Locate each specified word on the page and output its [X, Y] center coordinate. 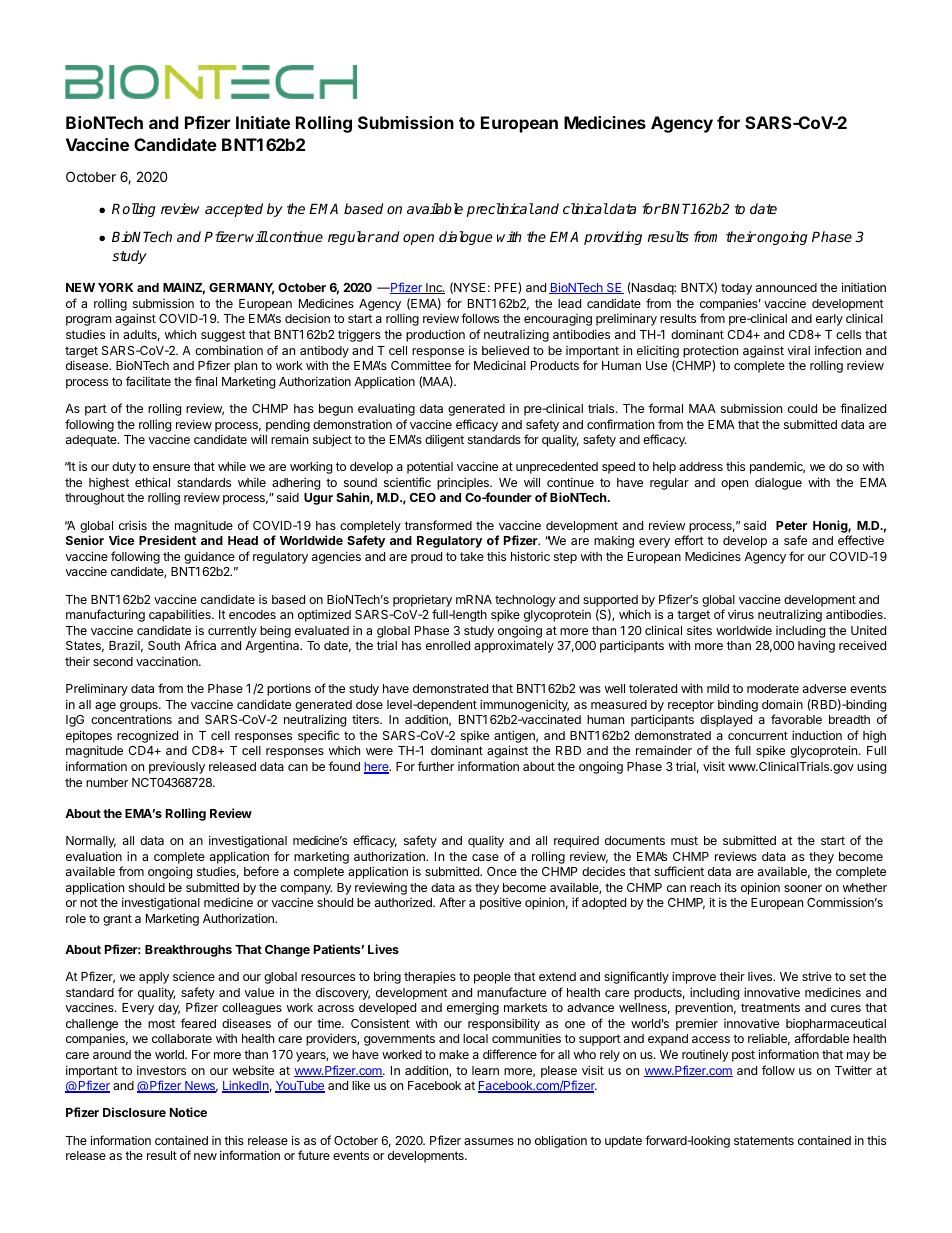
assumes [489, 1141]
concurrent [758, 735]
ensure [171, 467]
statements [764, 1140]
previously [177, 768]
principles [464, 483]
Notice [188, 1112]
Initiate [263, 122]
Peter [791, 525]
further [436, 766]
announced [786, 287]
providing [613, 238]
